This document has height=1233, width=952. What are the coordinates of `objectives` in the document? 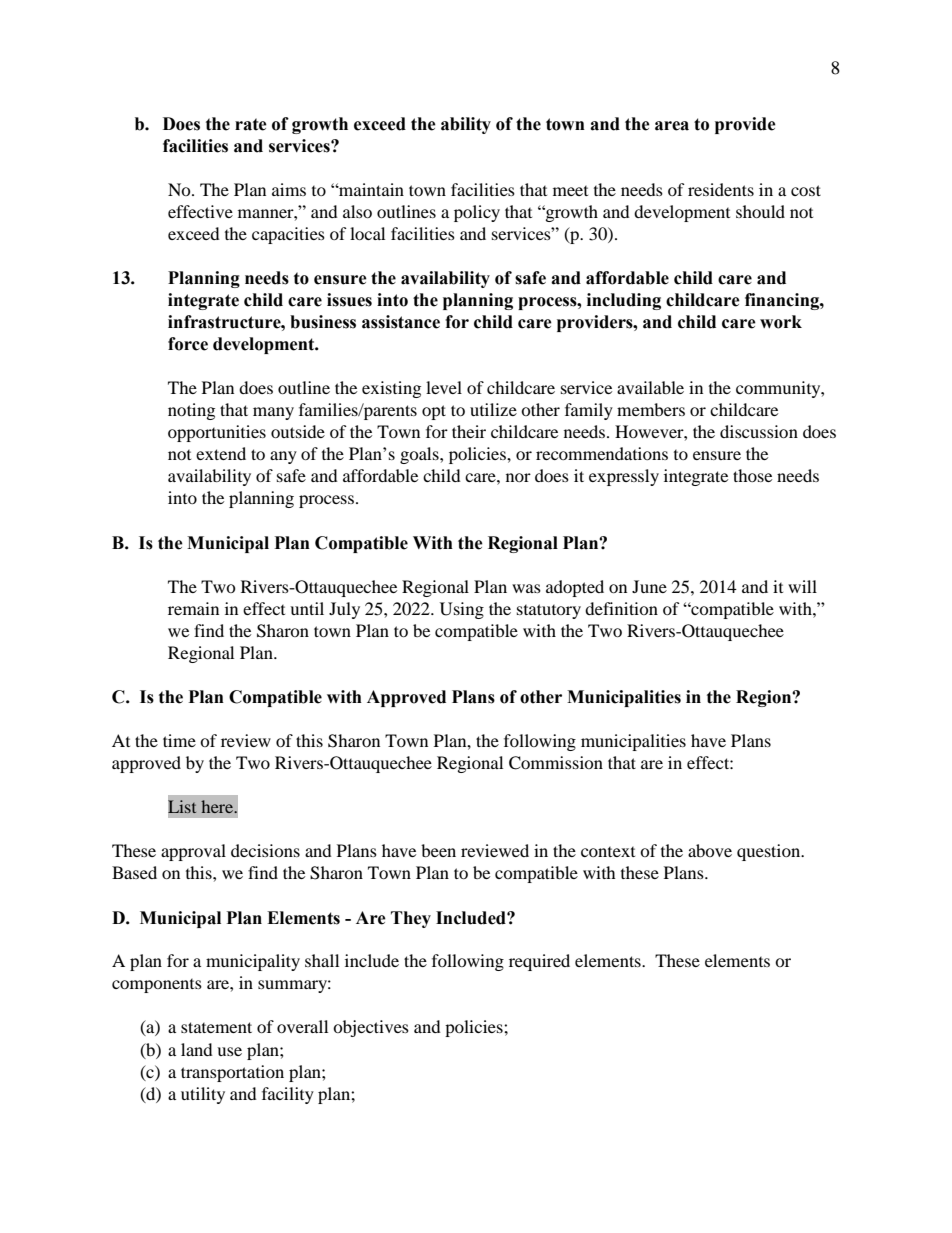 It's located at (371, 1028).
